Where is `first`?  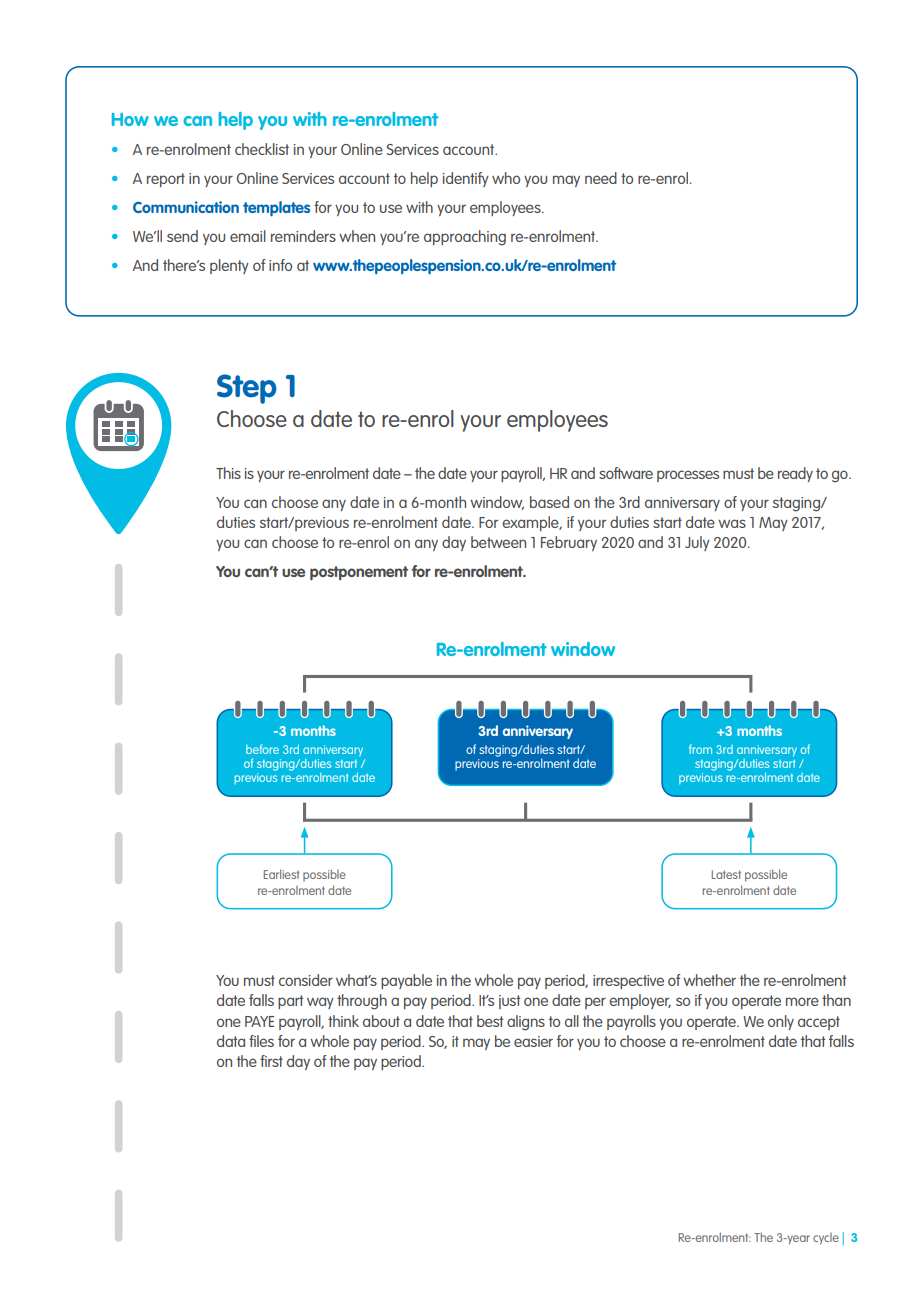
first is located at coordinates (271, 1061).
